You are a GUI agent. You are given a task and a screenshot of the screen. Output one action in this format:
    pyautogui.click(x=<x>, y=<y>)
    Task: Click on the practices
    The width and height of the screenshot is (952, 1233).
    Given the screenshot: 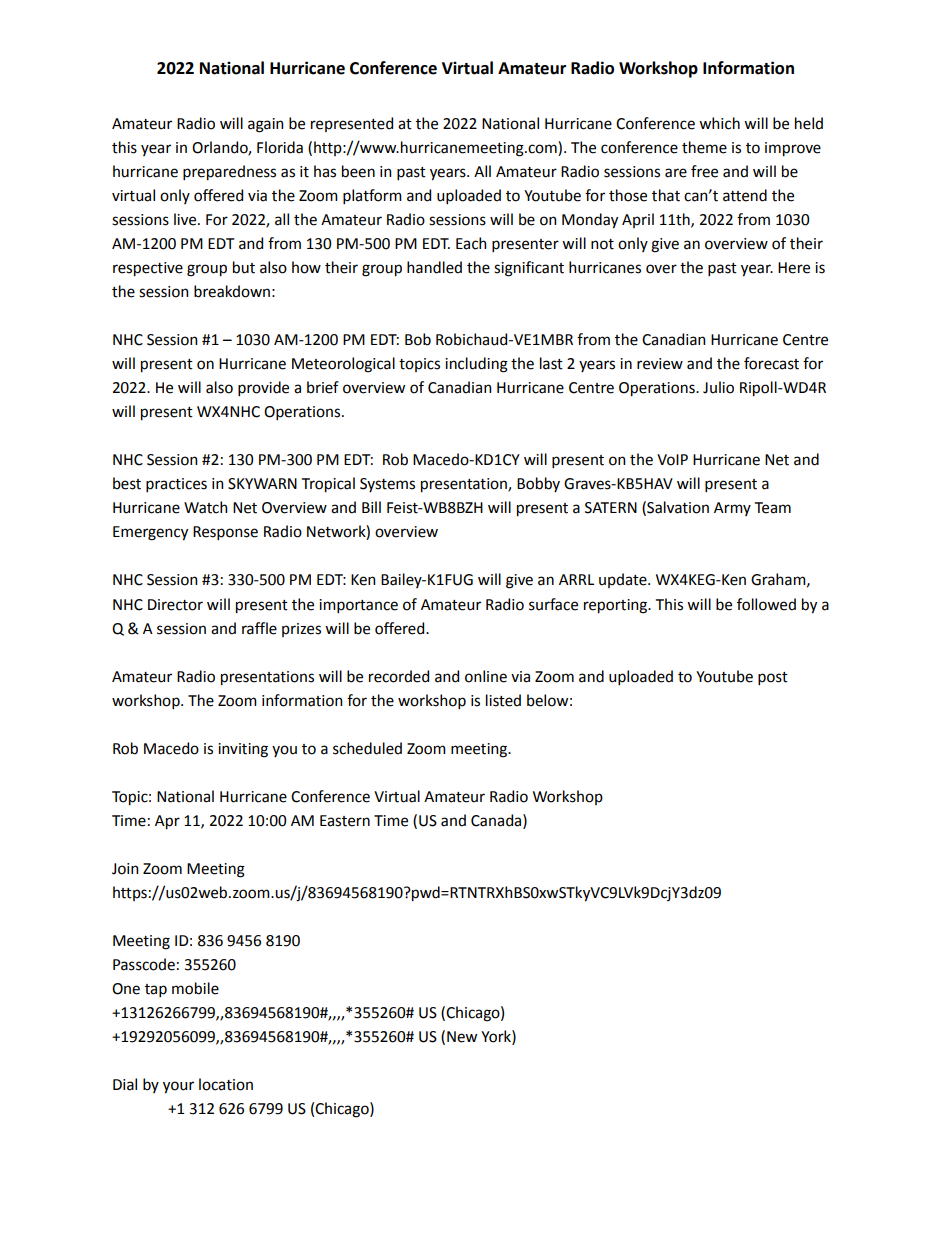 What is the action you would take?
    pyautogui.click(x=176, y=485)
